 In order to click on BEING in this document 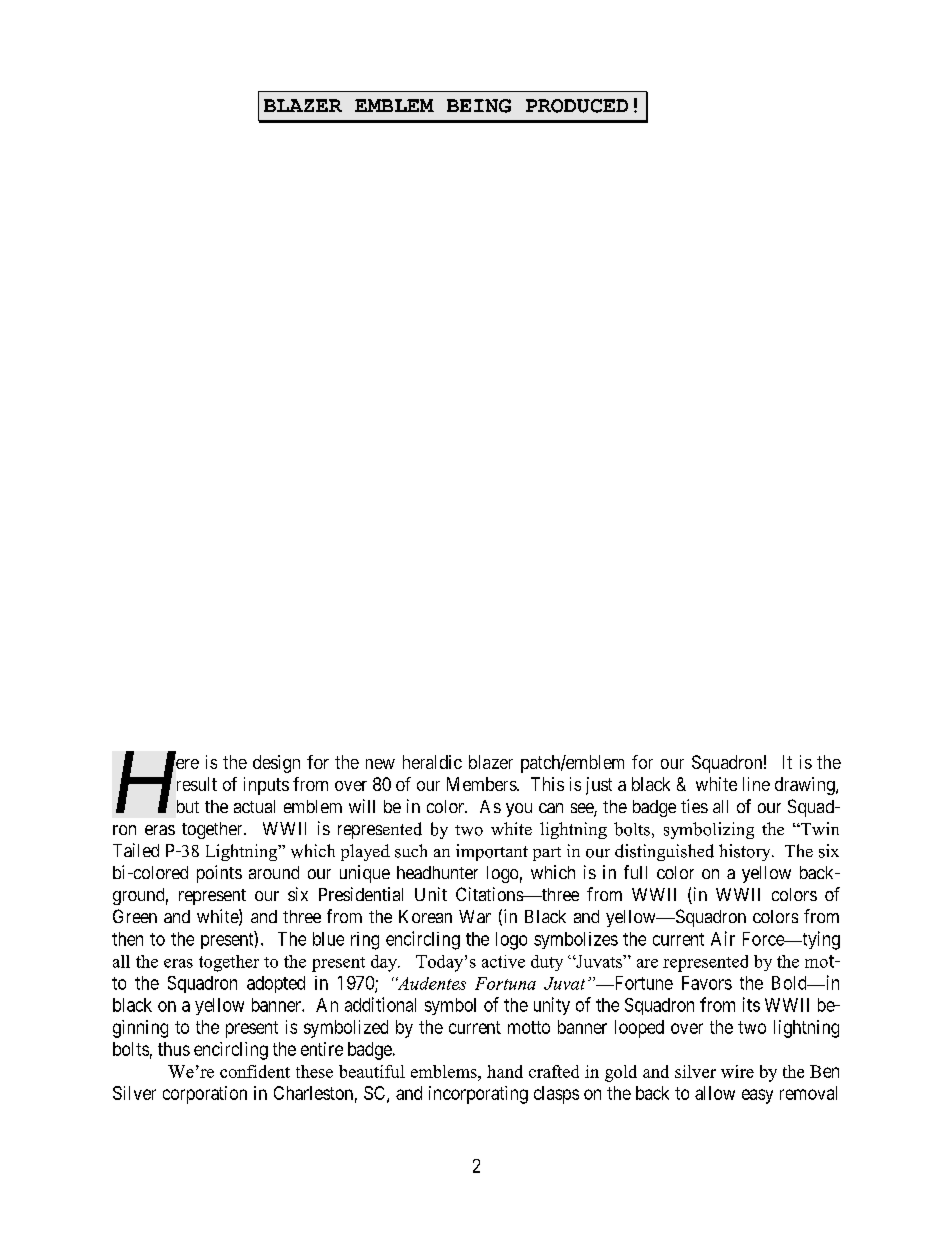, I will do `click(479, 106)`.
